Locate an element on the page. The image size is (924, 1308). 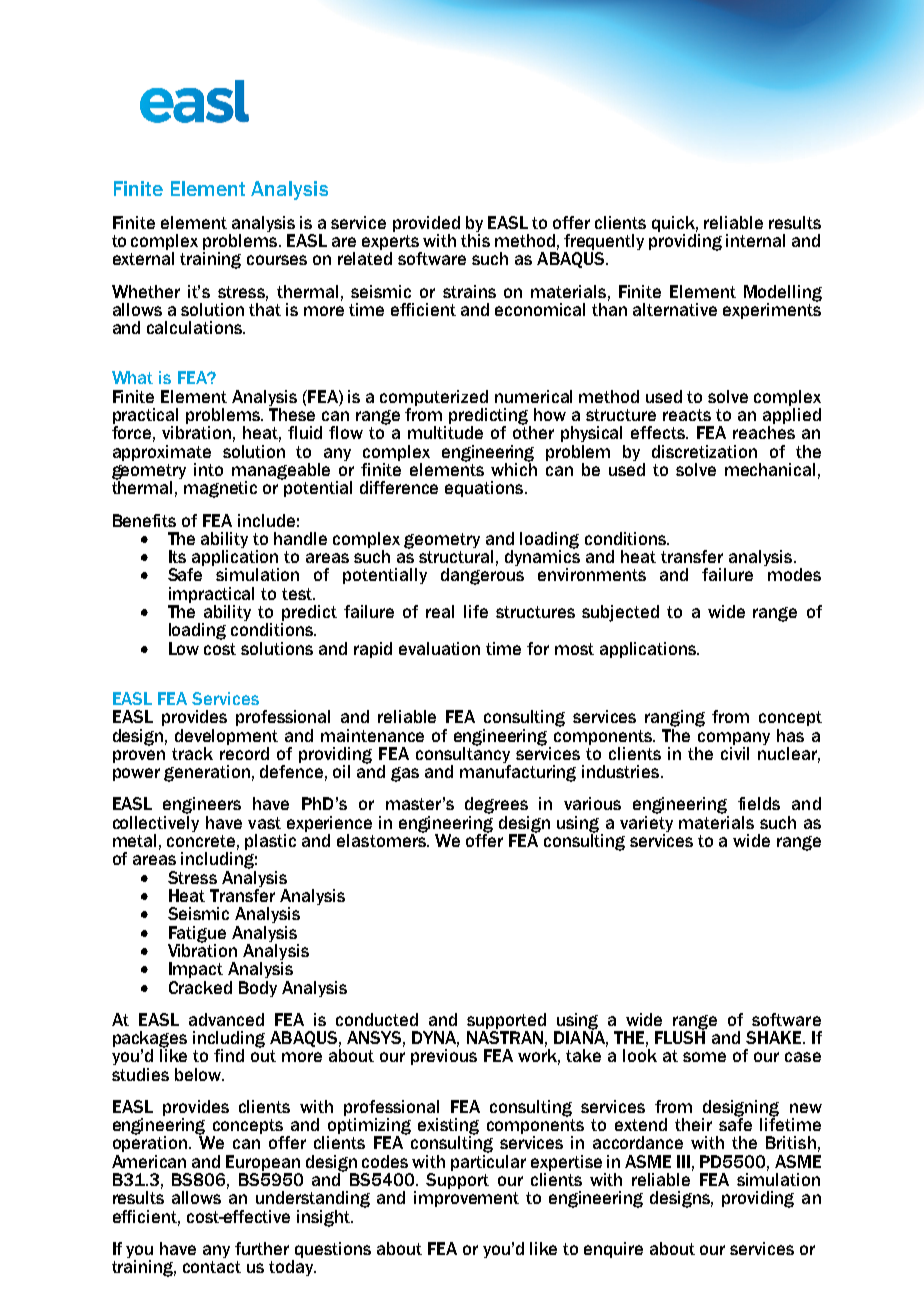
courses is located at coordinates (277, 260).
